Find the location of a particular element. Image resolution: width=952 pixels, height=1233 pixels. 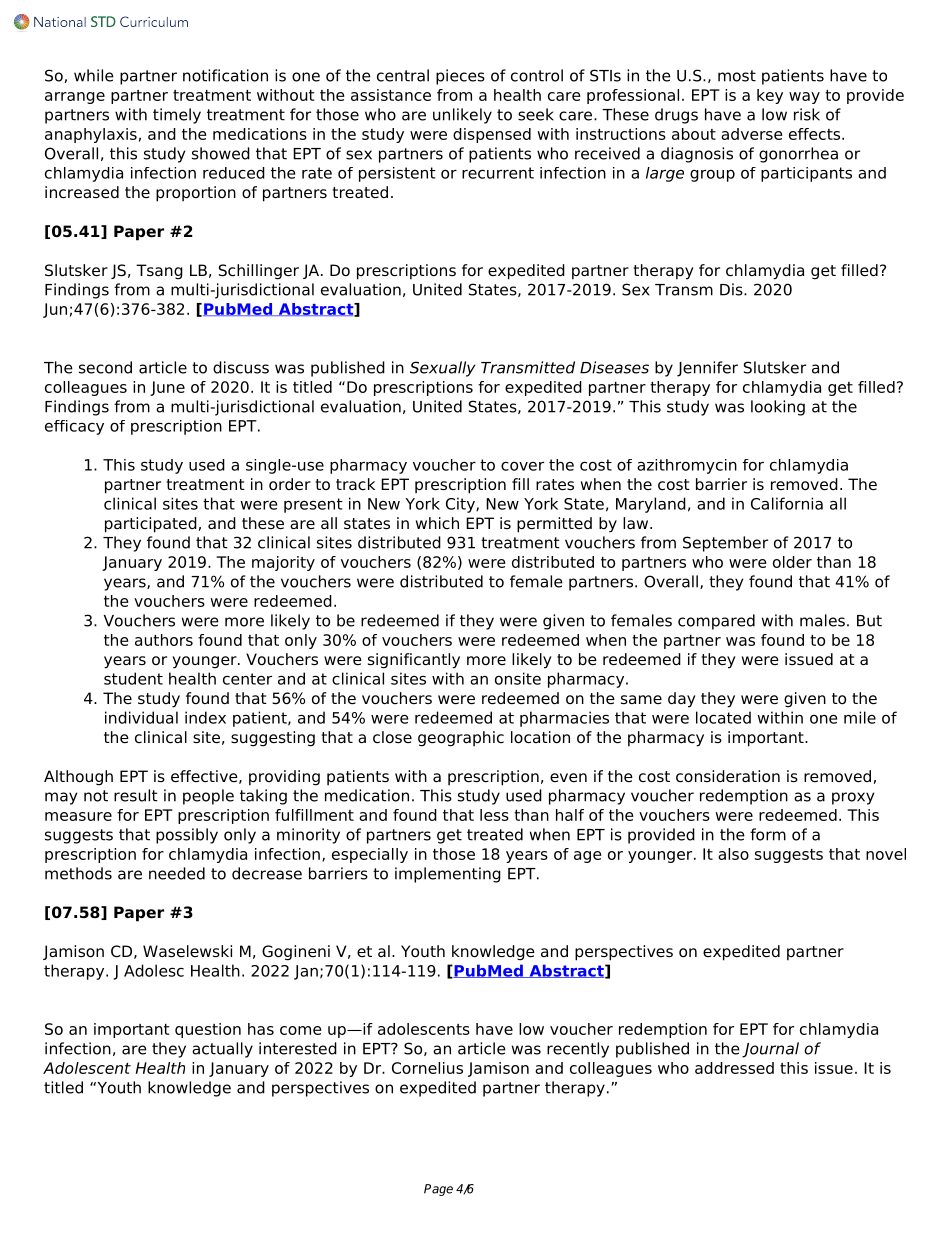

cover is located at coordinates (522, 466).
